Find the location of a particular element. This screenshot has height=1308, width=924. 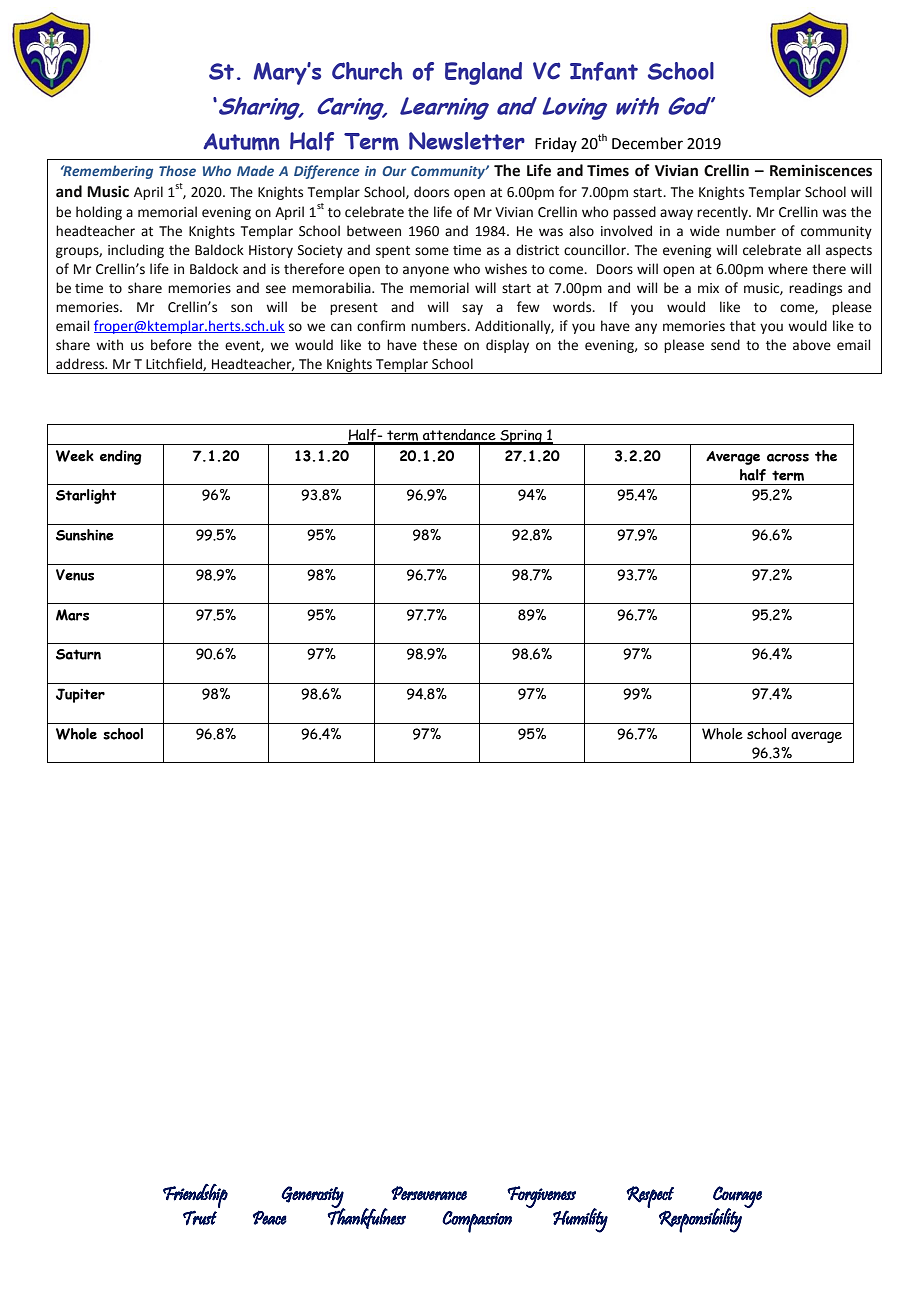

Those is located at coordinates (177, 170).
